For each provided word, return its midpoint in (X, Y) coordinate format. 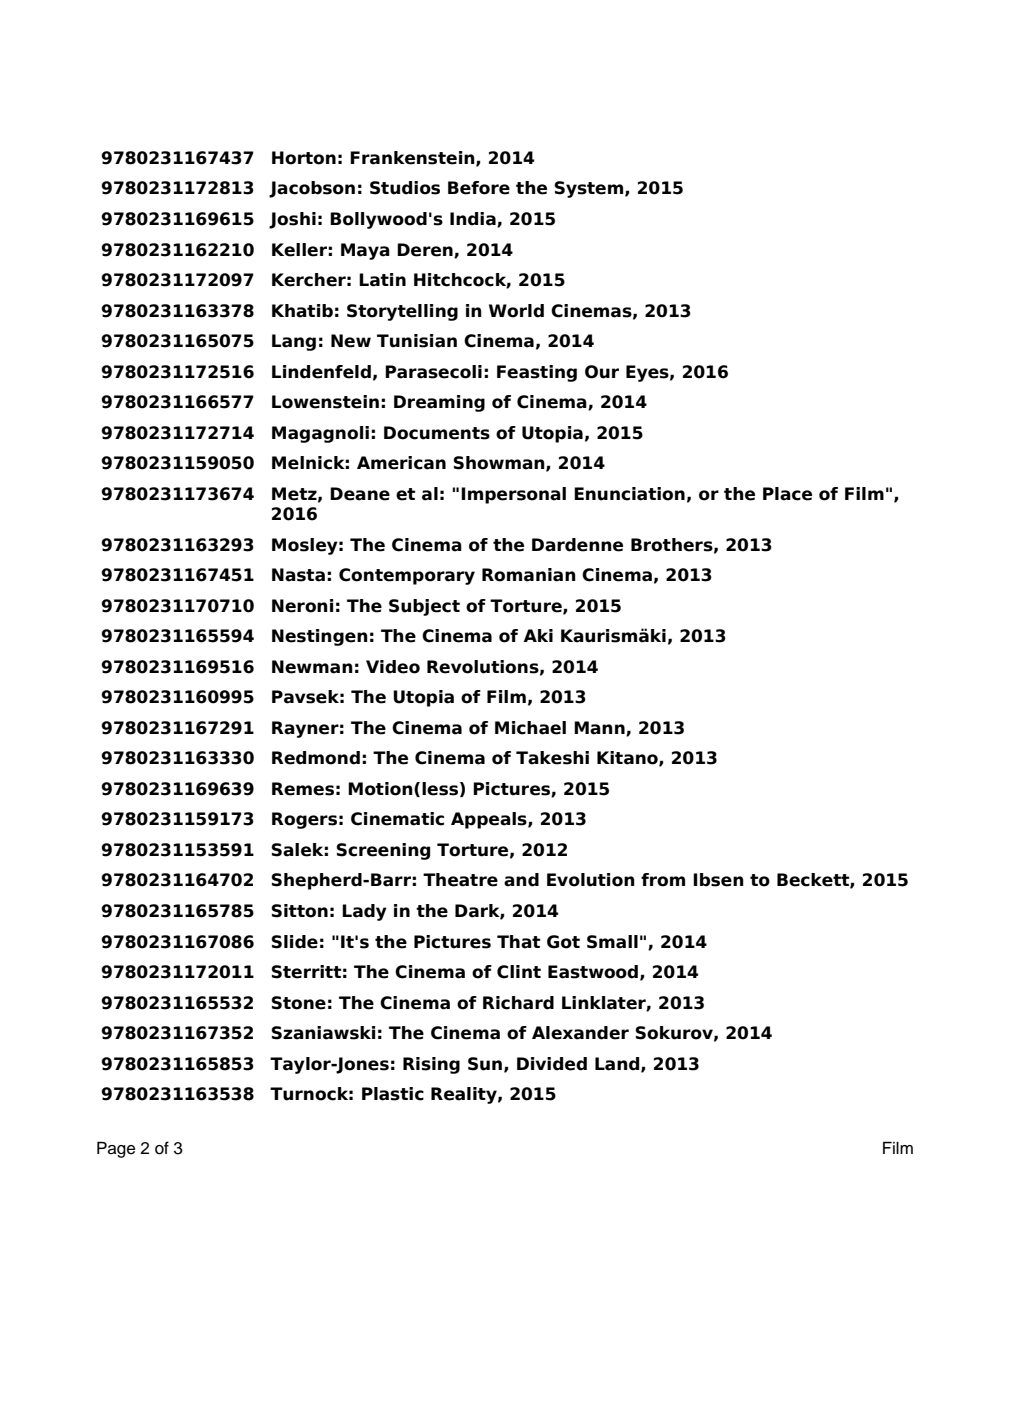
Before (479, 188)
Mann (600, 728)
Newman (312, 667)
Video (393, 667)
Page (116, 1149)
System (590, 189)
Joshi (292, 220)
